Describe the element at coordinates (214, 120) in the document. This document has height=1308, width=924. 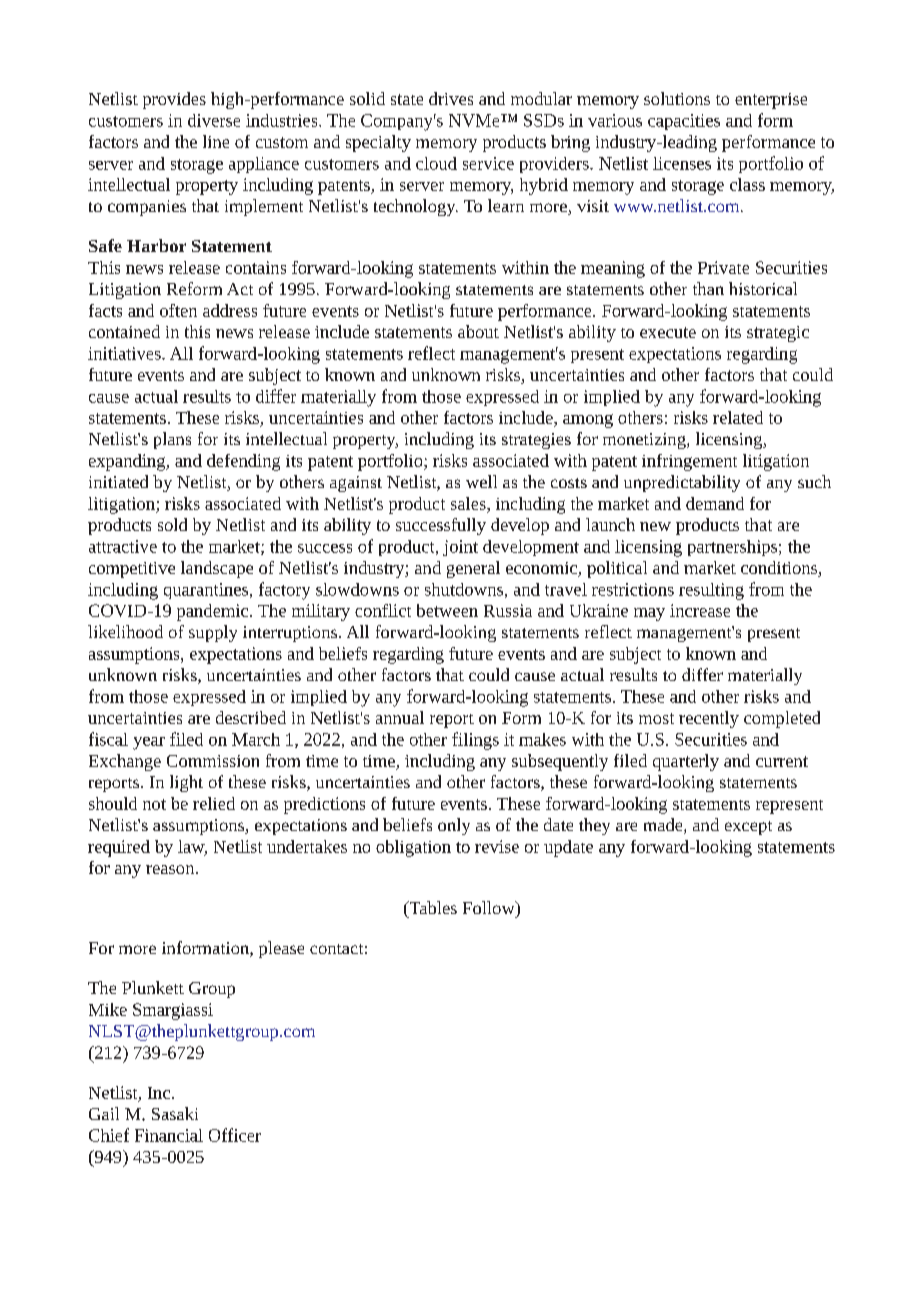
I see `diverse` at that location.
